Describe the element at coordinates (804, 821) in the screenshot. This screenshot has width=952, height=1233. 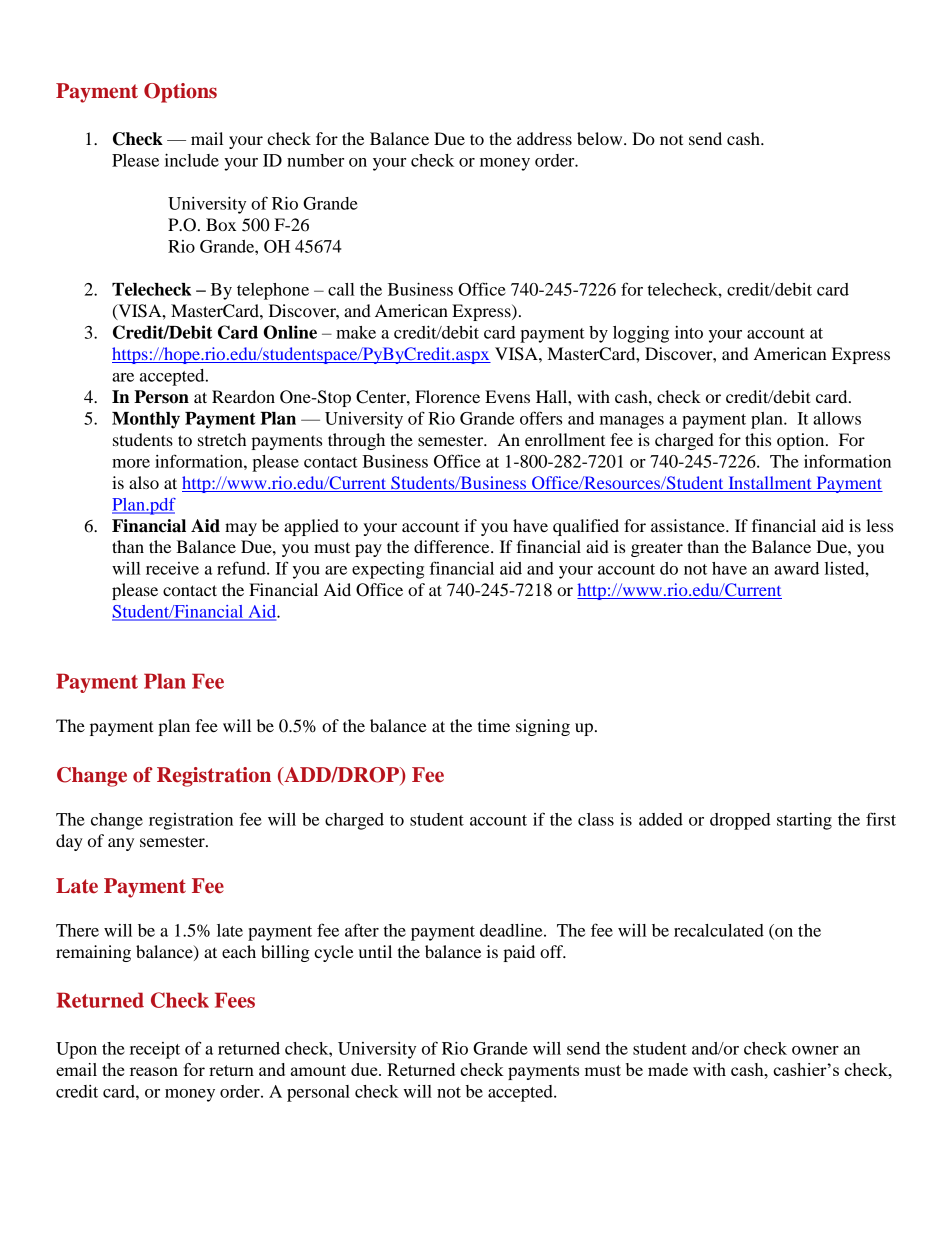
I see `starting` at that location.
